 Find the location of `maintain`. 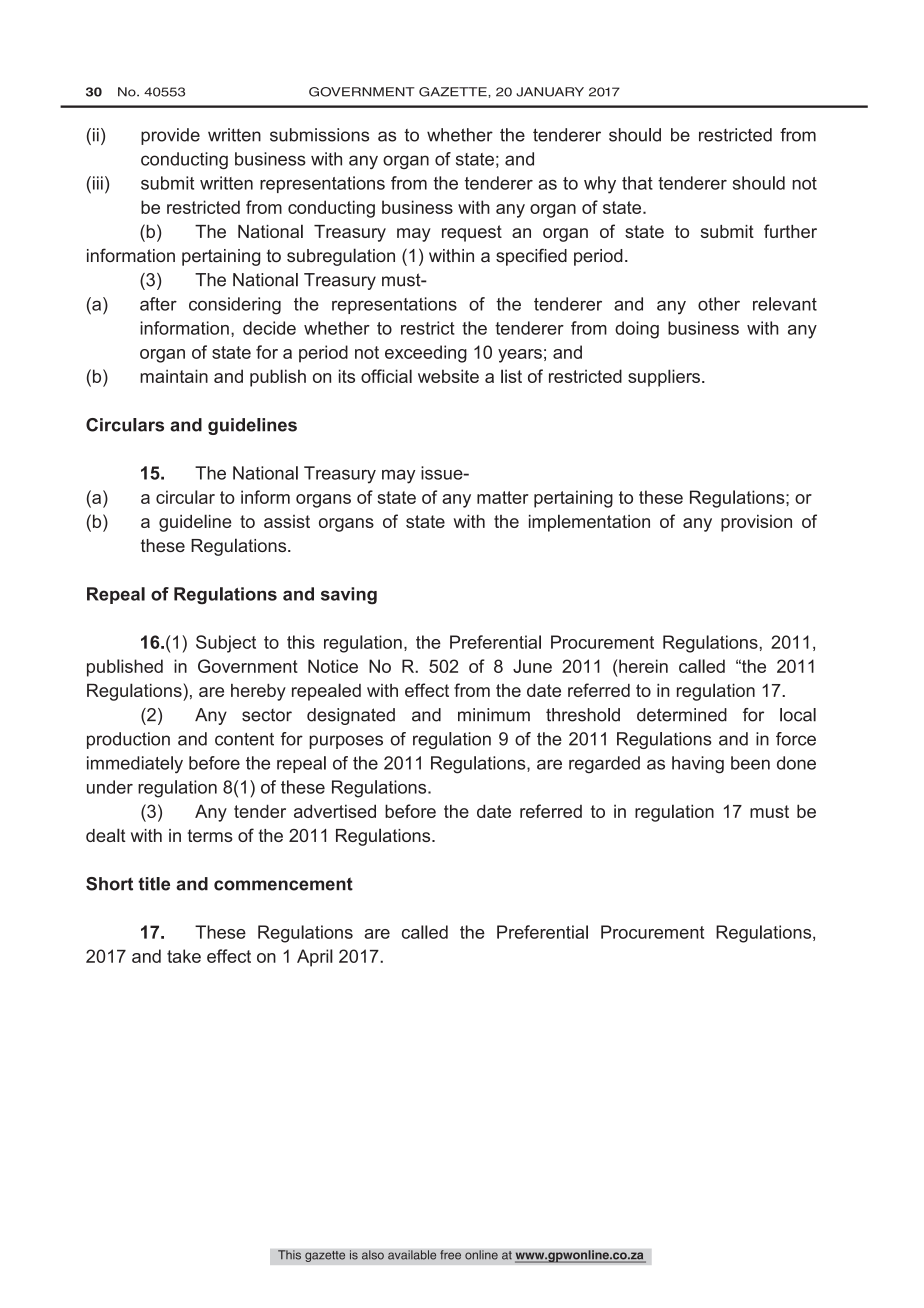

maintain is located at coordinates (174, 376).
